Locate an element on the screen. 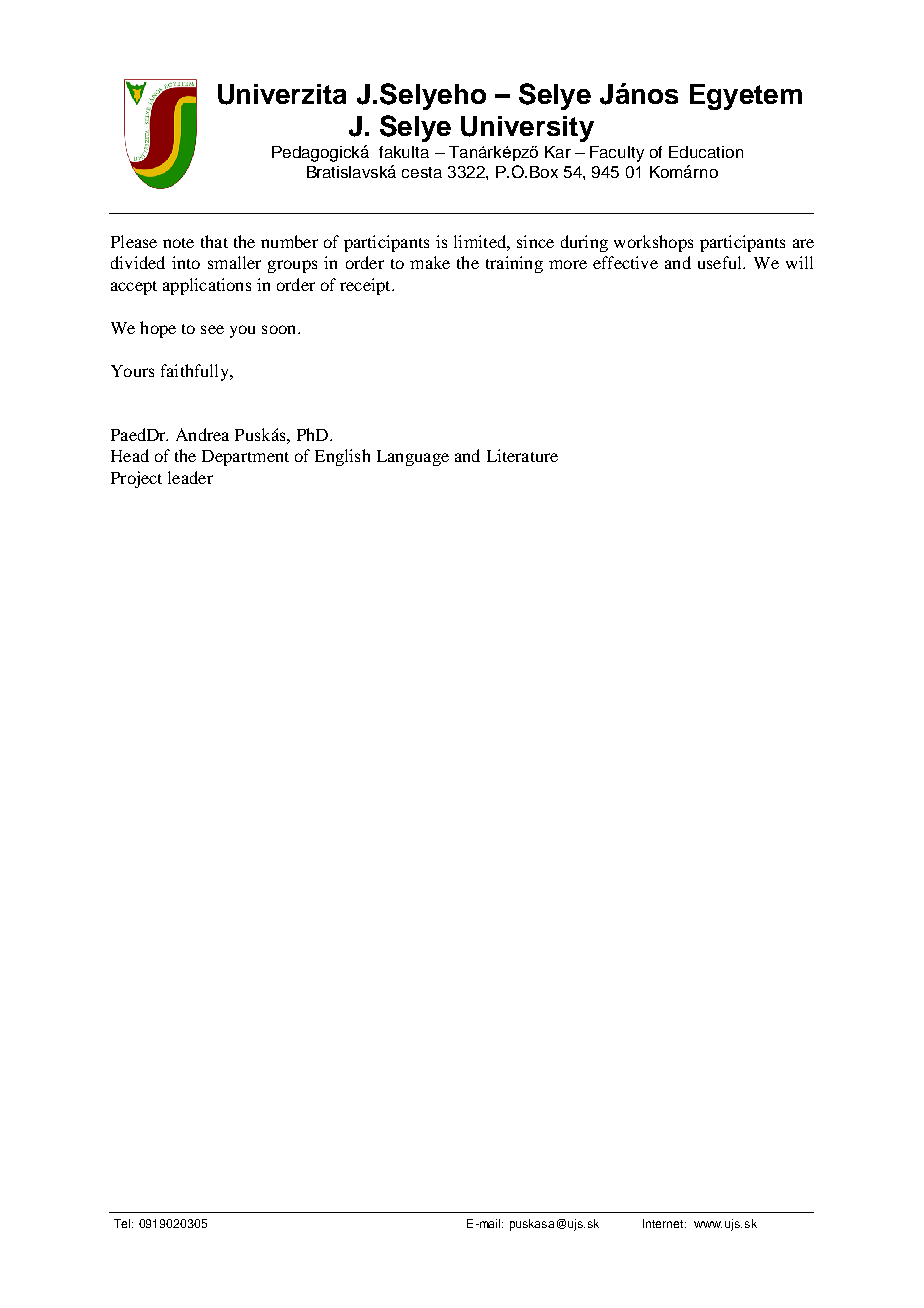  Head is located at coordinates (130, 455).
